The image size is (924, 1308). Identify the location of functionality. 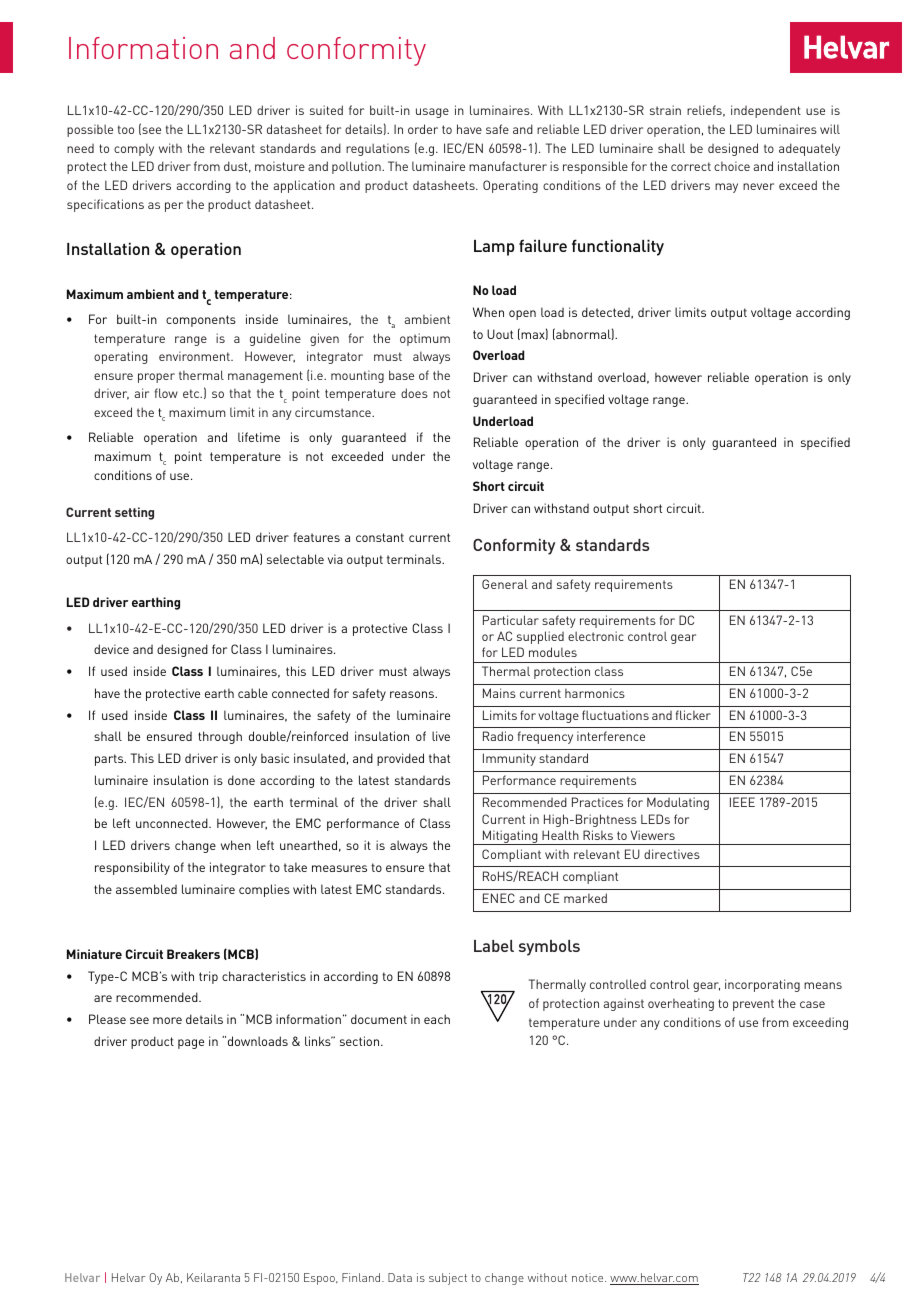
(618, 247).
